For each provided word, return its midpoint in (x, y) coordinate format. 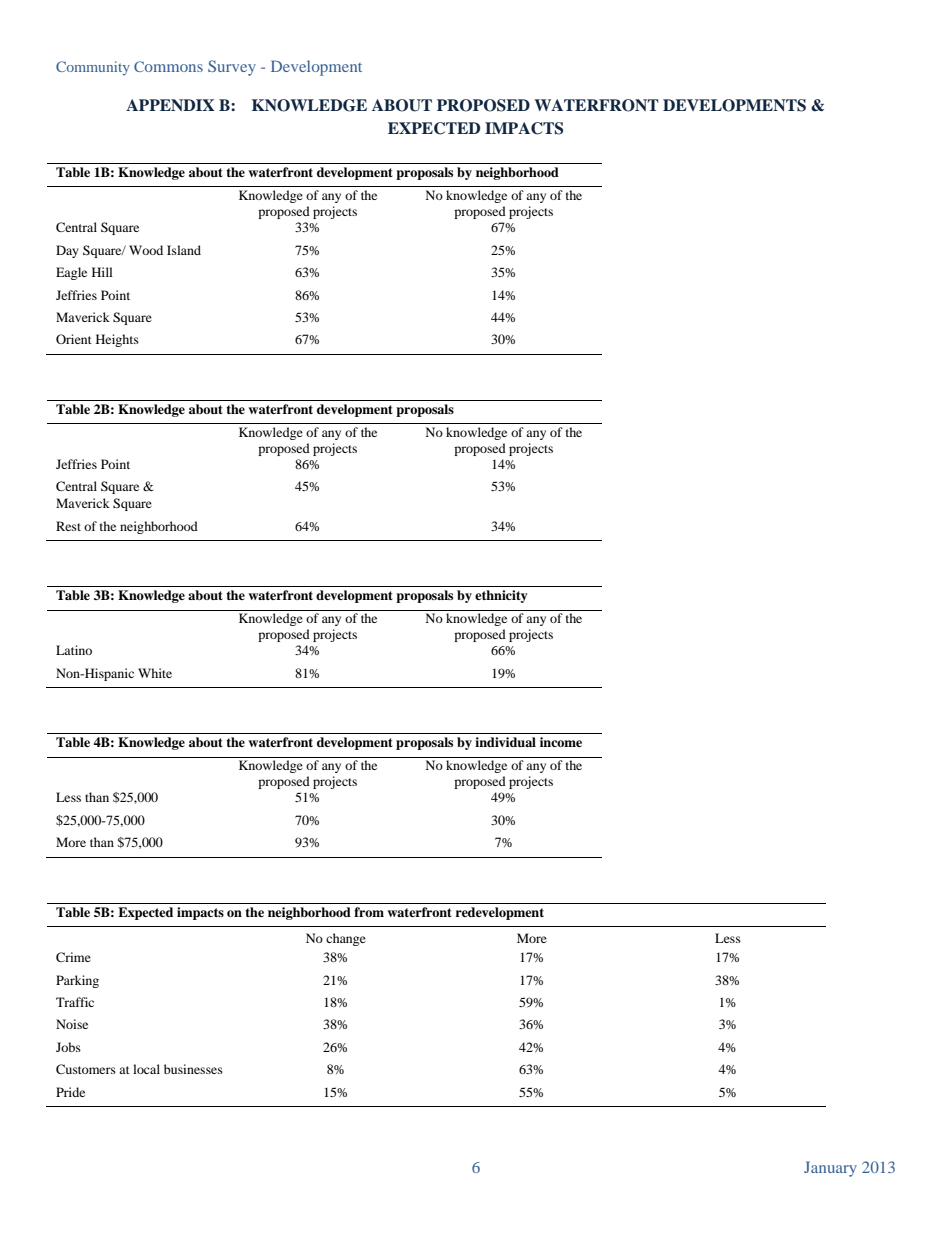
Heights (117, 340)
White (155, 673)
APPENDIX (170, 105)
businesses (193, 1069)
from (369, 912)
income (561, 742)
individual (505, 742)
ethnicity (501, 596)
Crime (73, 957)
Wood (146, 250)
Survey (232, 68)
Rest (68, 526)
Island (184, 250)
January (830, 1169)
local (146, 1069)
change (346, 939)
